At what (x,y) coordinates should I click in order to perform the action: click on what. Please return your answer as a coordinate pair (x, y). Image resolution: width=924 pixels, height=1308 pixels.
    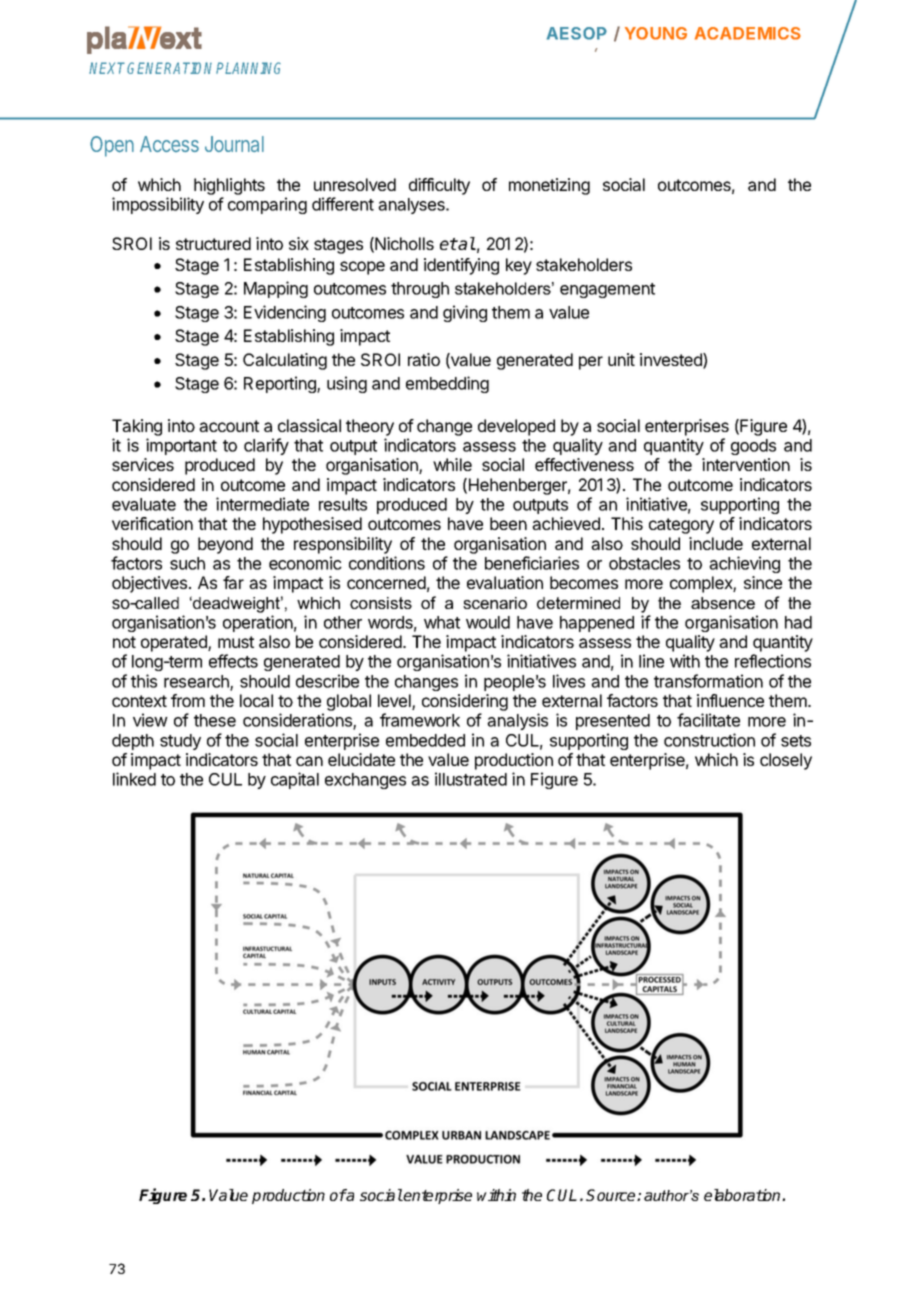
    Looking at the image, I should click on (442, 622).
